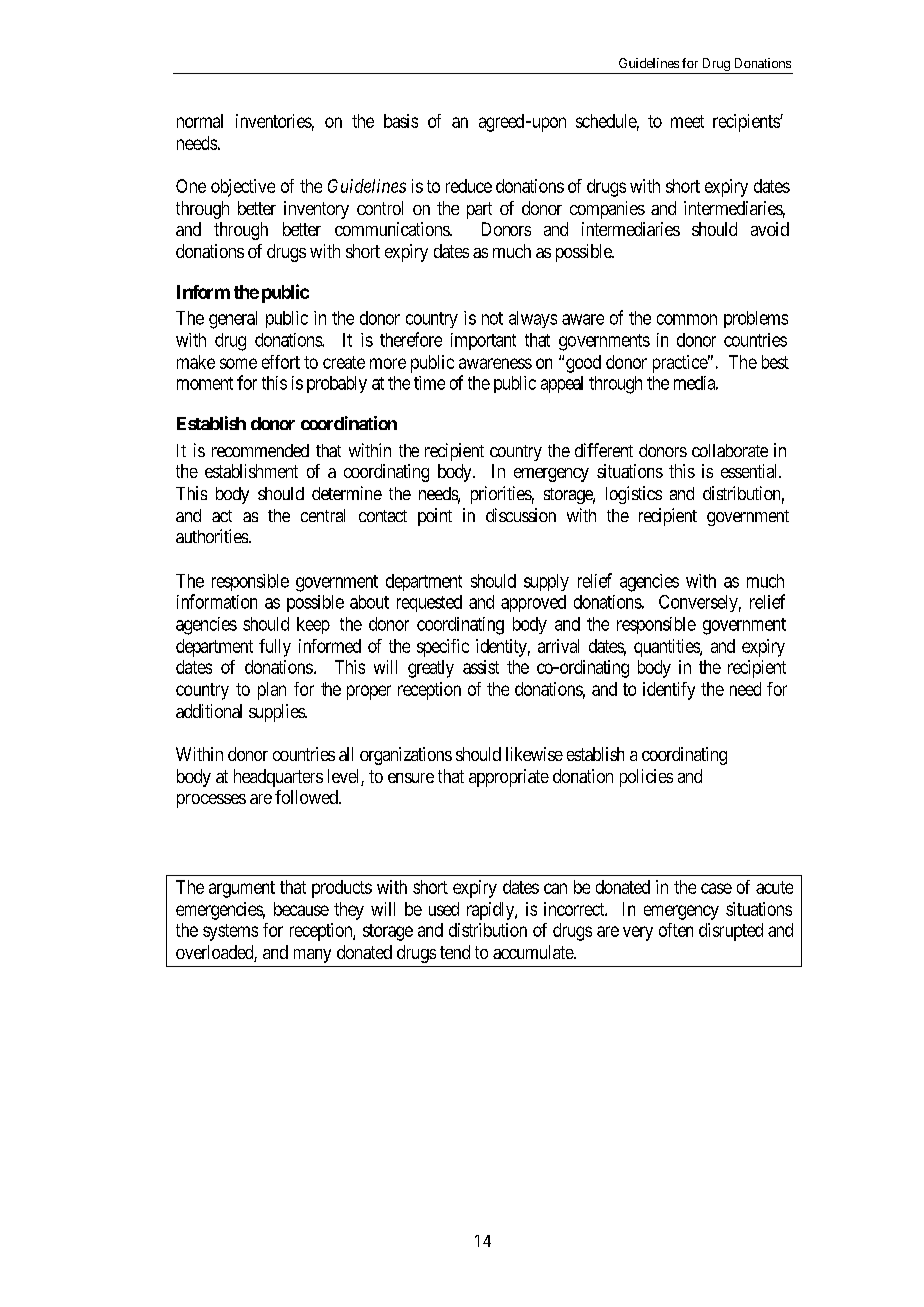 The image size is (924, 1307). Describe the element at coordinates (687, 319) in the screenshot. I see `common` at that location.
